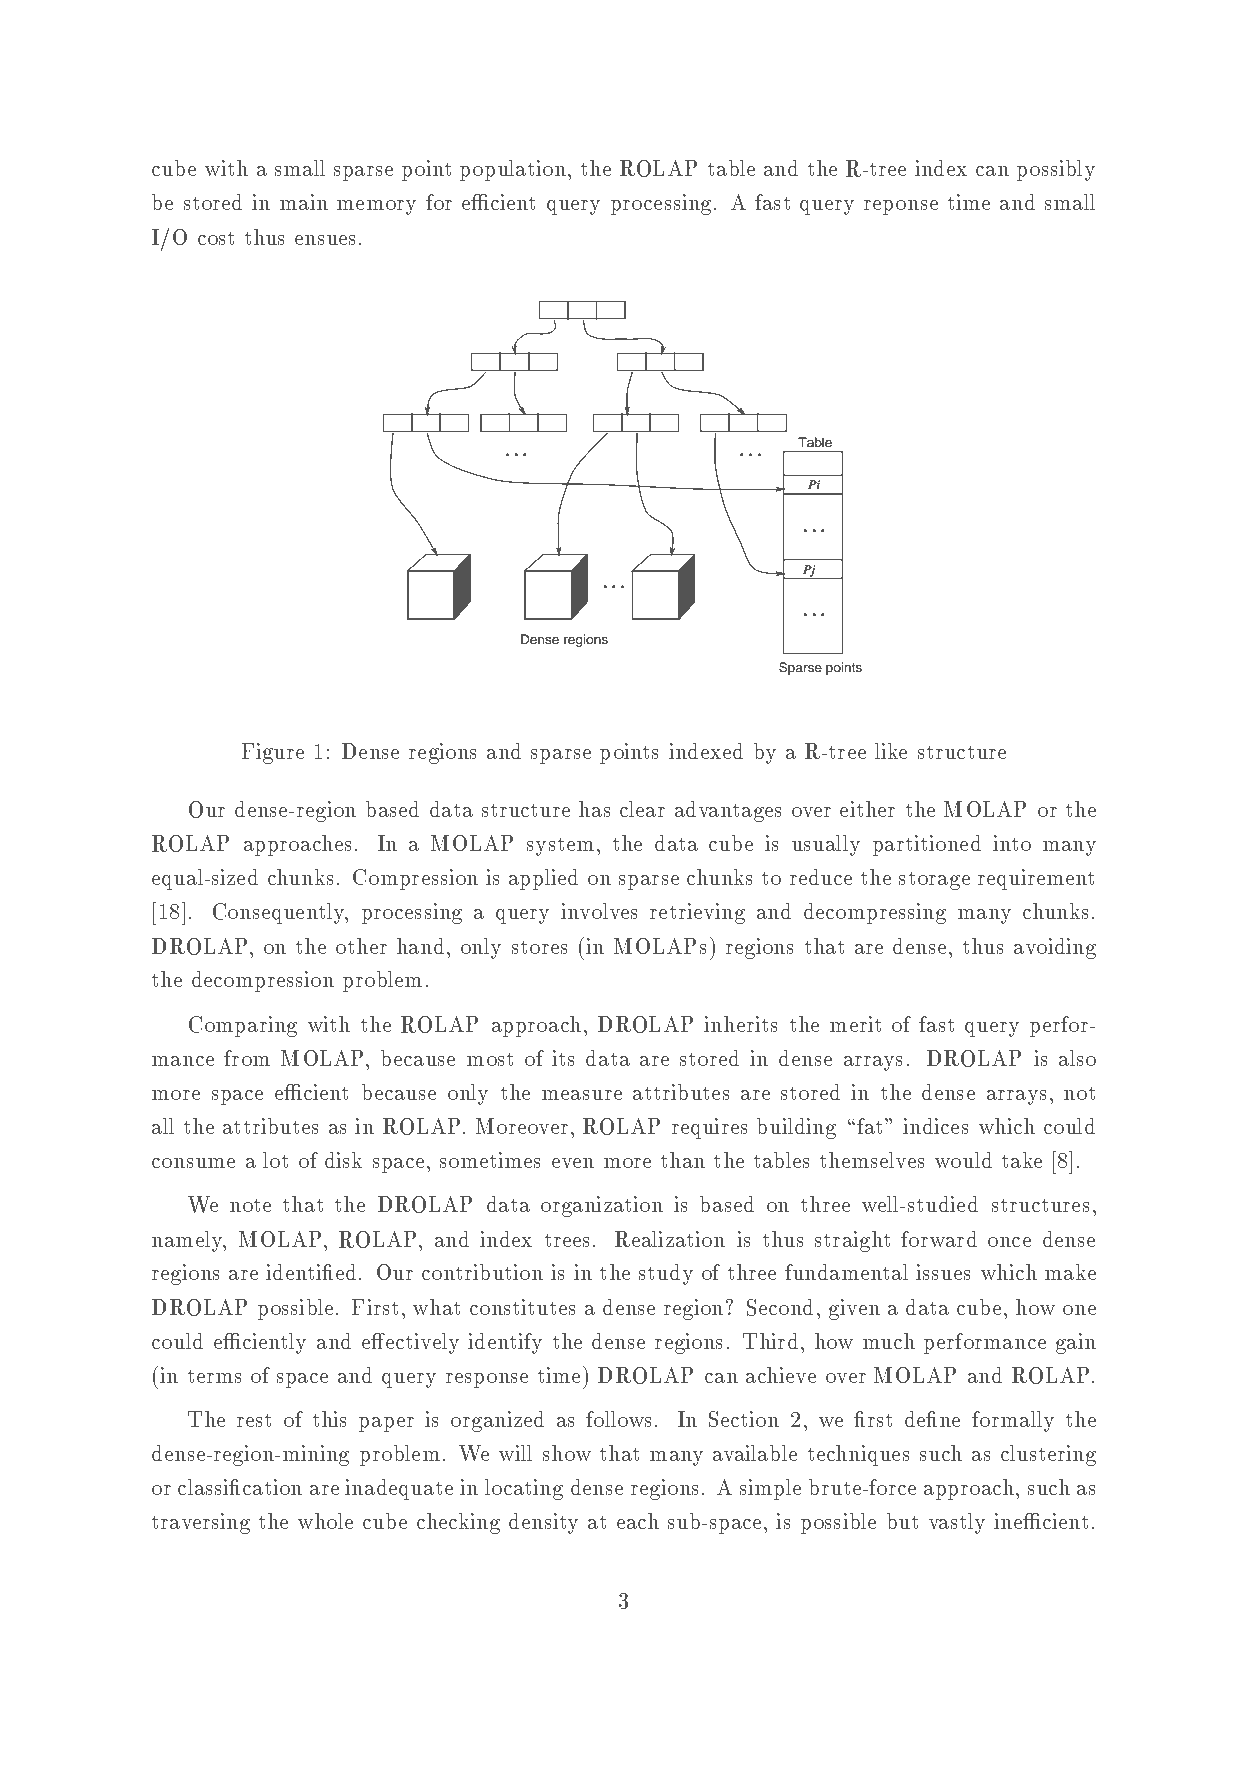 The image size is (1250, 1769). What do you see at coordinates (582, 1095) in the screenshot?
I see `measure` at bounding box center [582, 1095].
